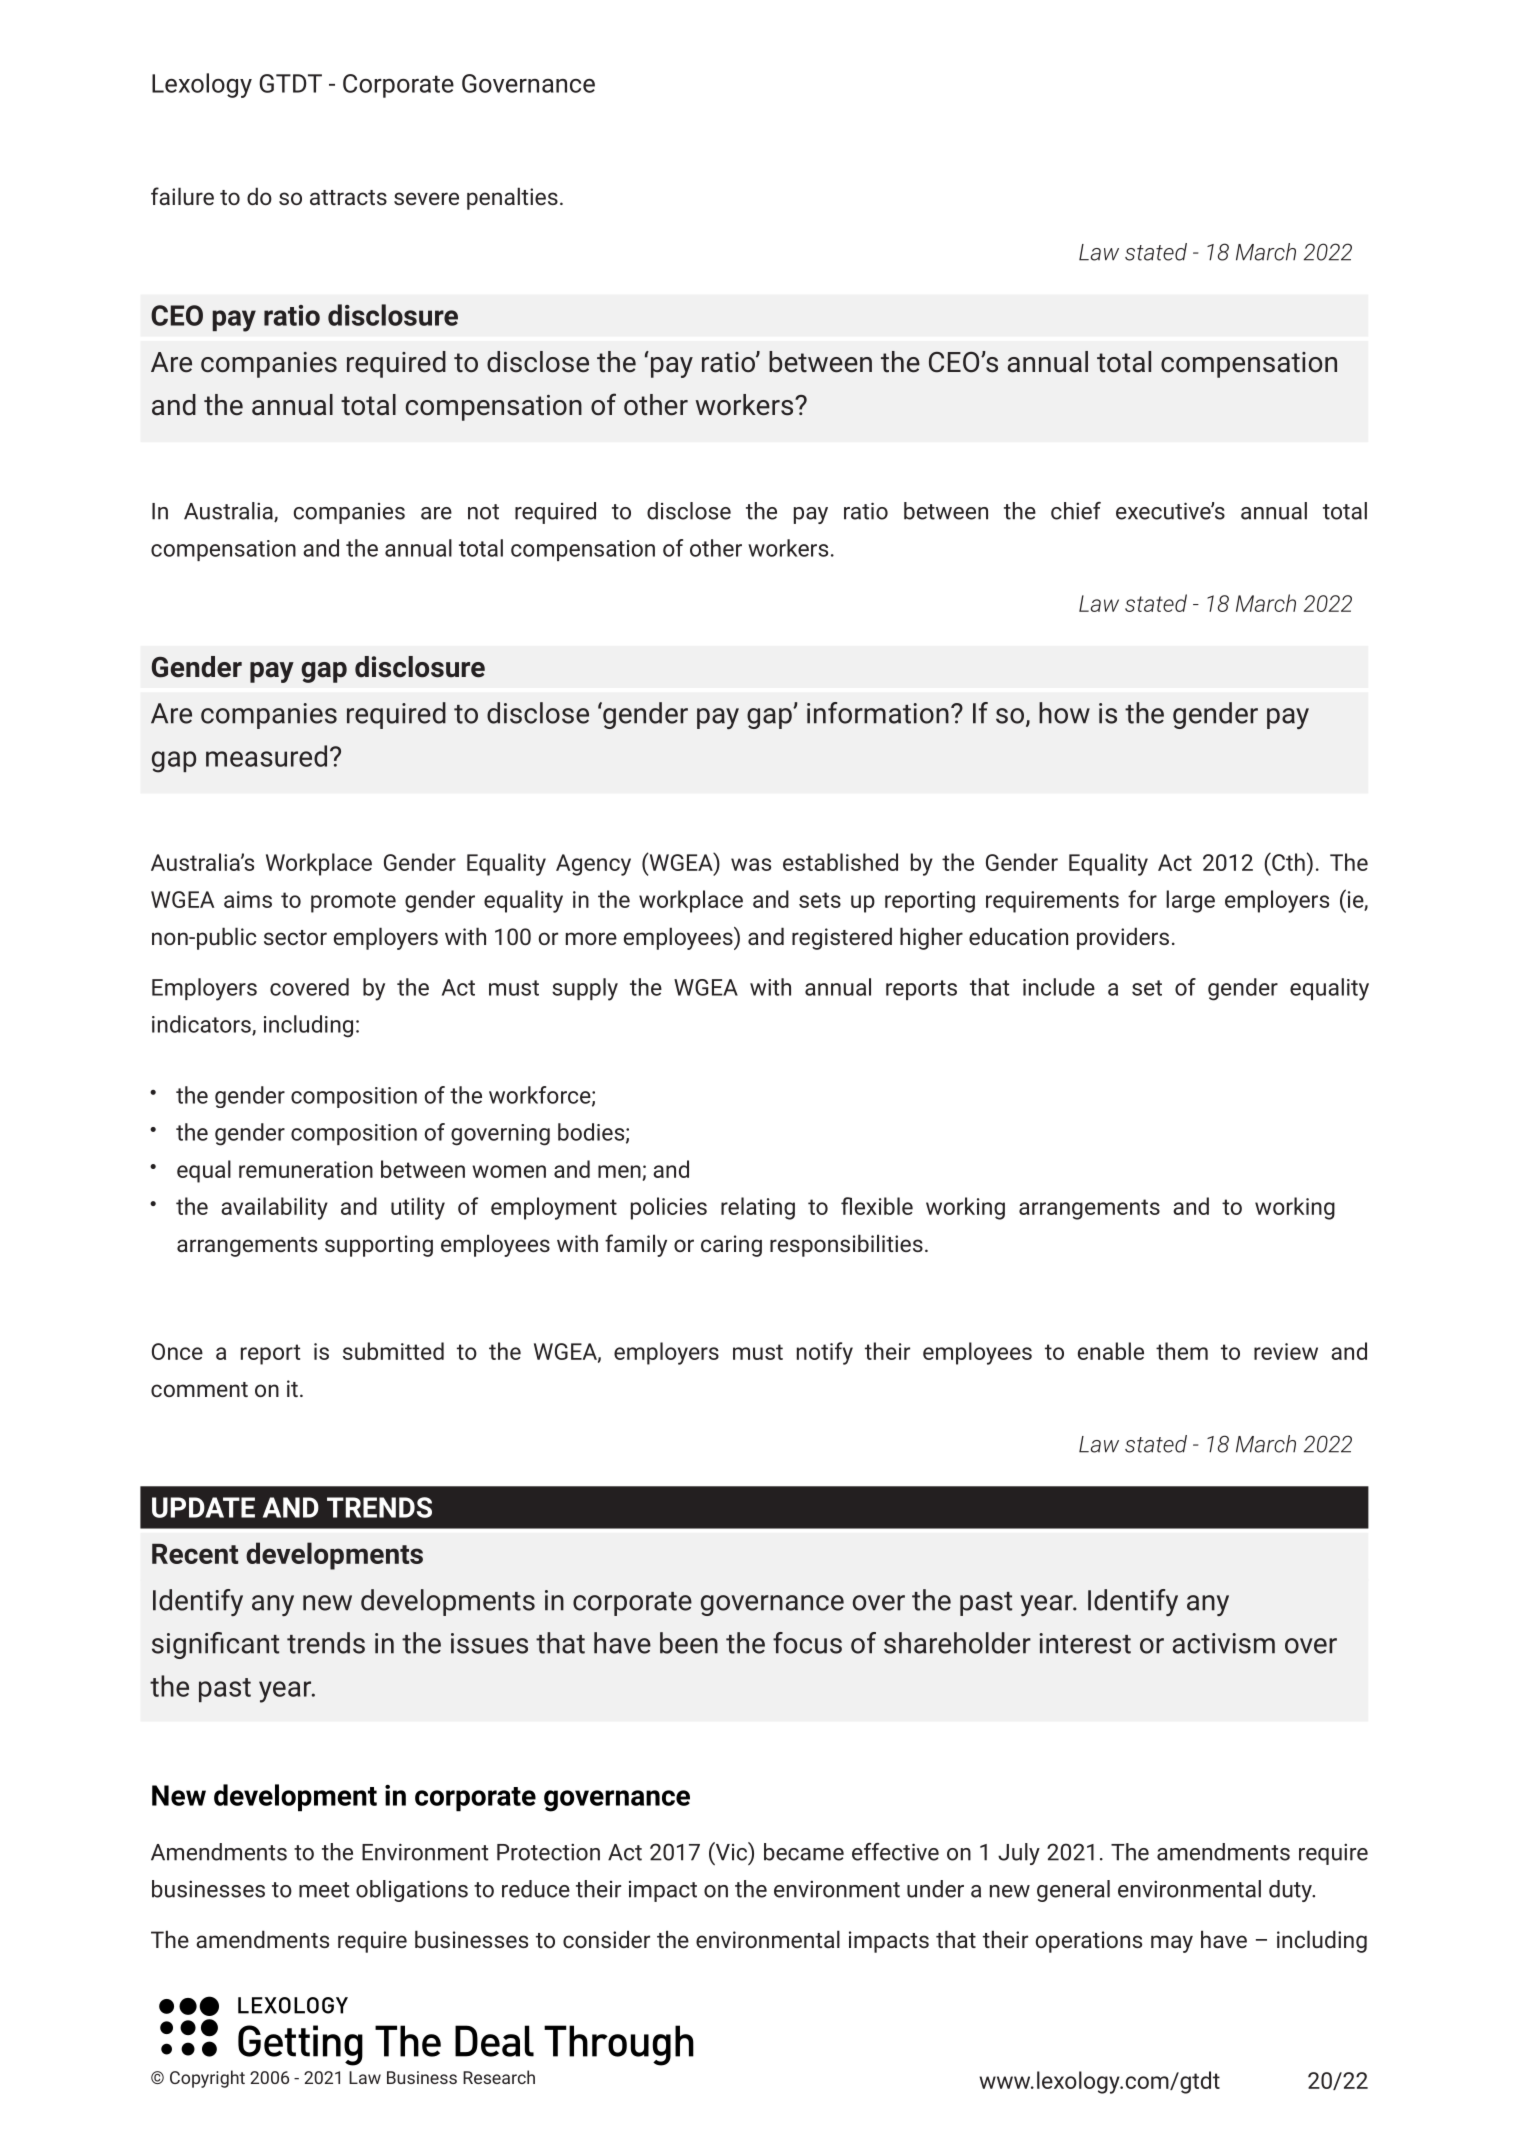  What do you see at coordinates (348, 197) in the document?
I see `attracts` at bounding box center [348, 197].
